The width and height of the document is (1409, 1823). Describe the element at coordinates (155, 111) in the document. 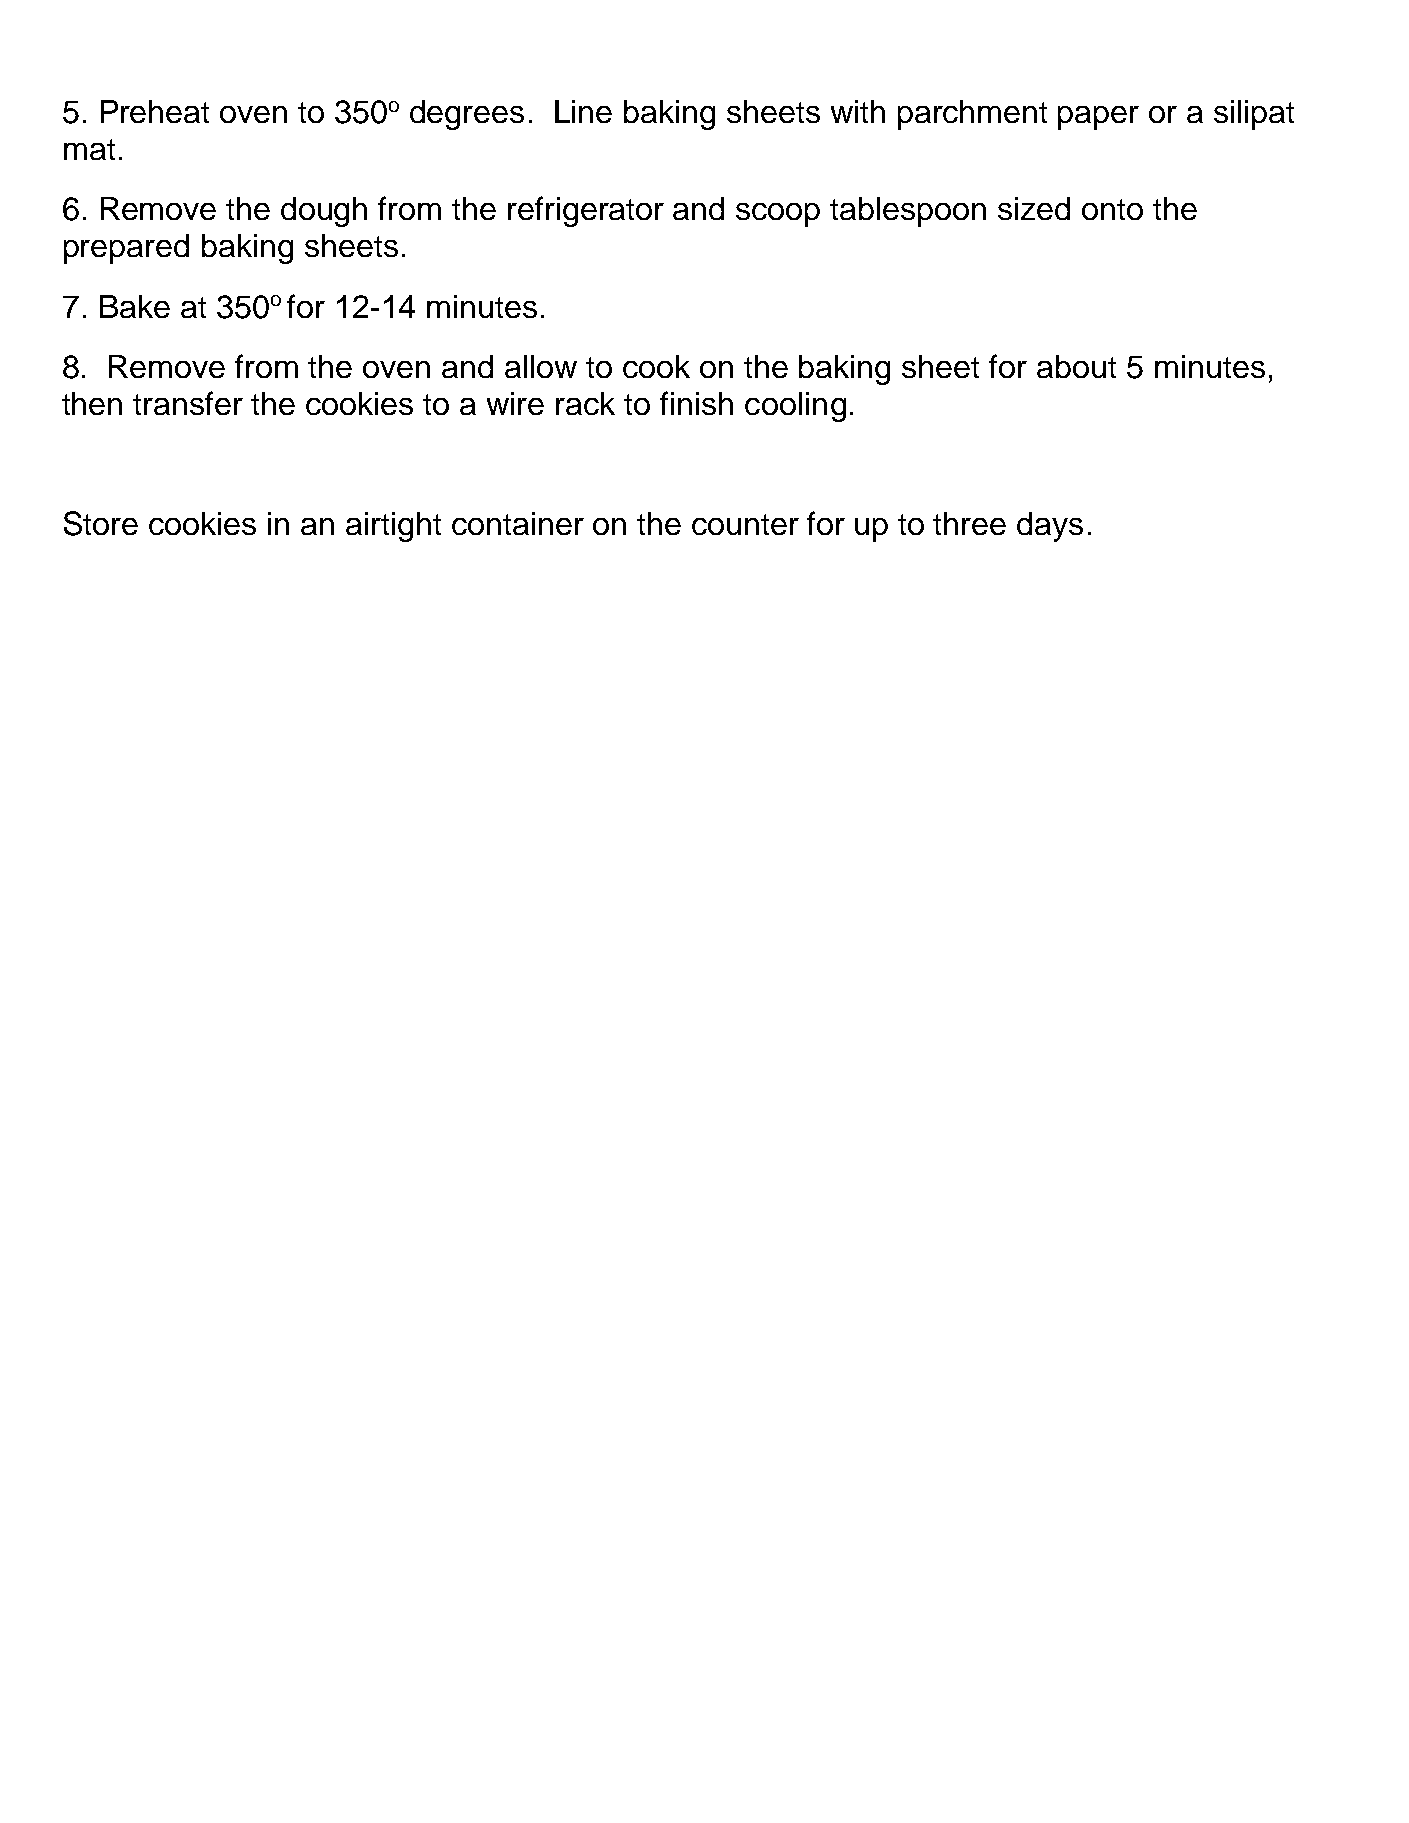

I see `Preheat` at that location.
